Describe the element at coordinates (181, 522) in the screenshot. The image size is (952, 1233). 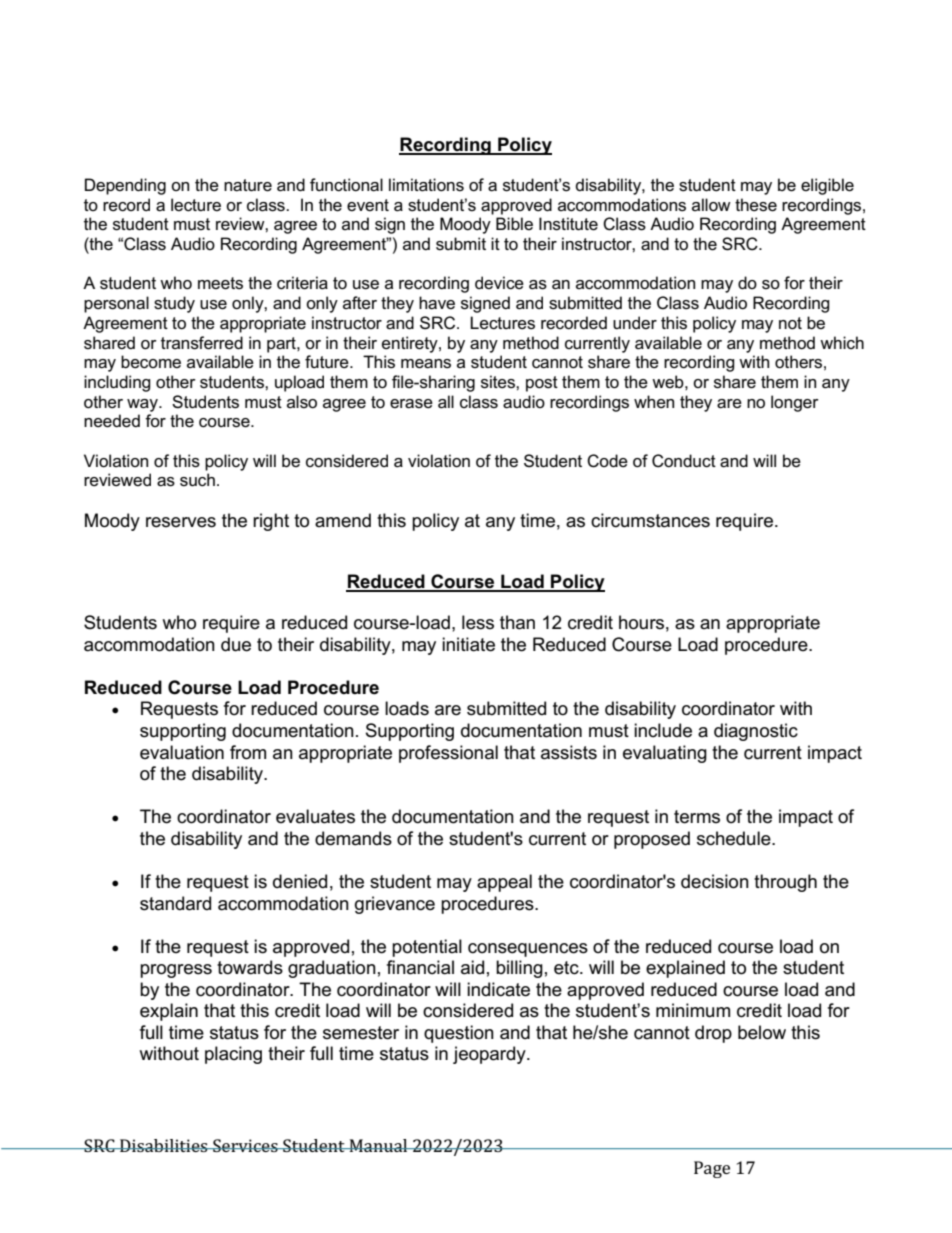
I see `reserves` at that location.
